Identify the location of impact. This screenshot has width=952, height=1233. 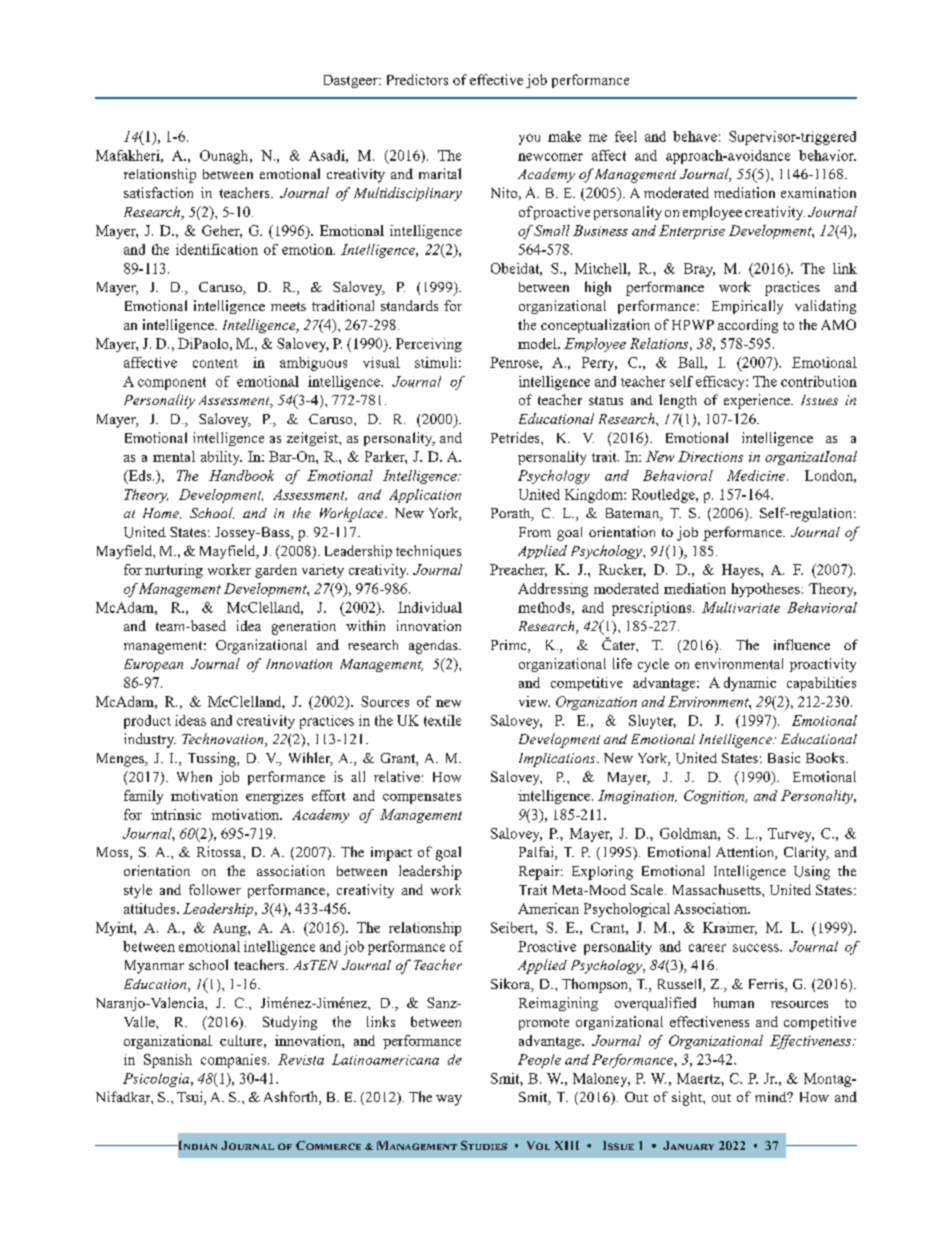
(391, 854).
